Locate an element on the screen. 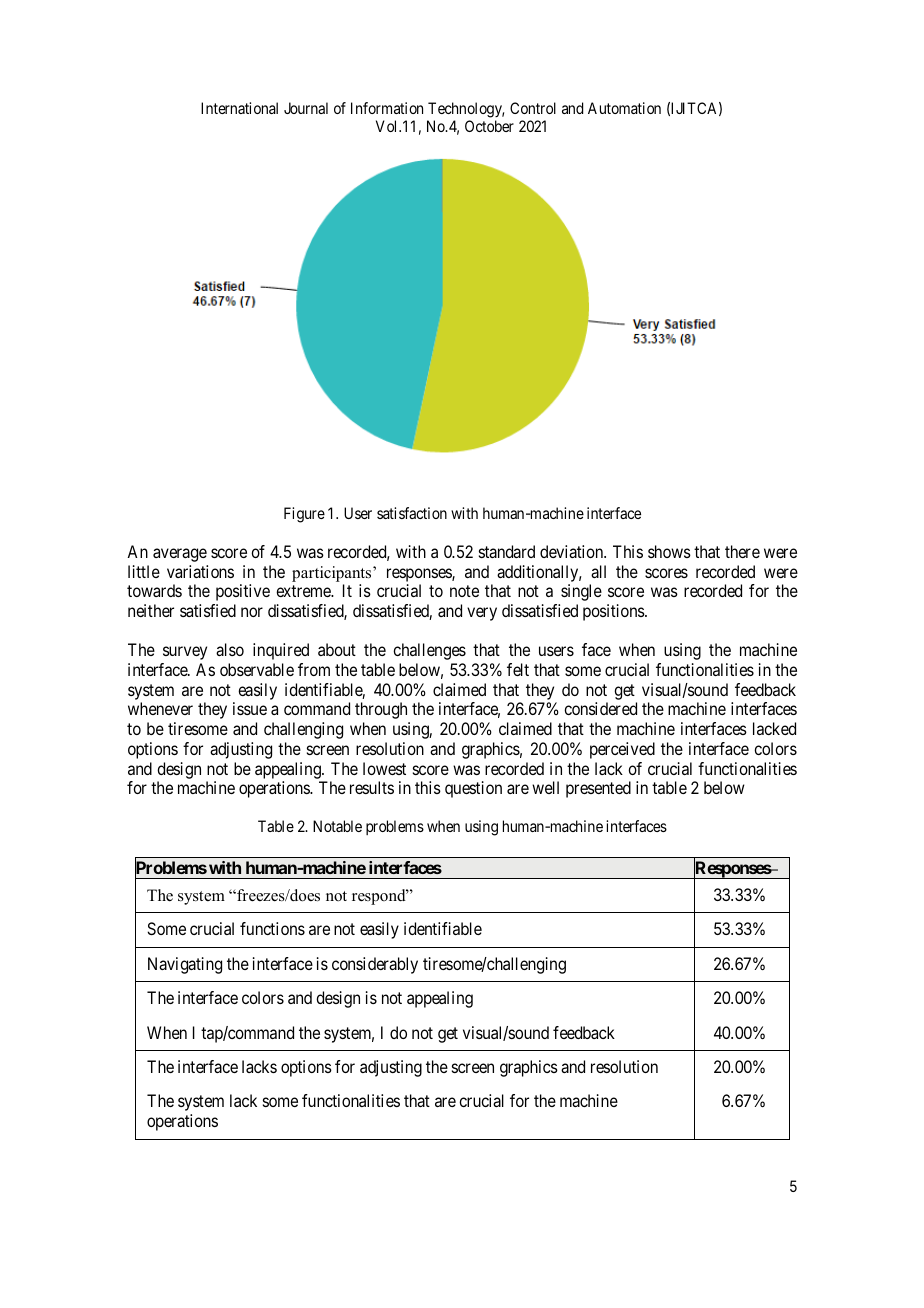  Navigating is located at coordinates (185, 965).
